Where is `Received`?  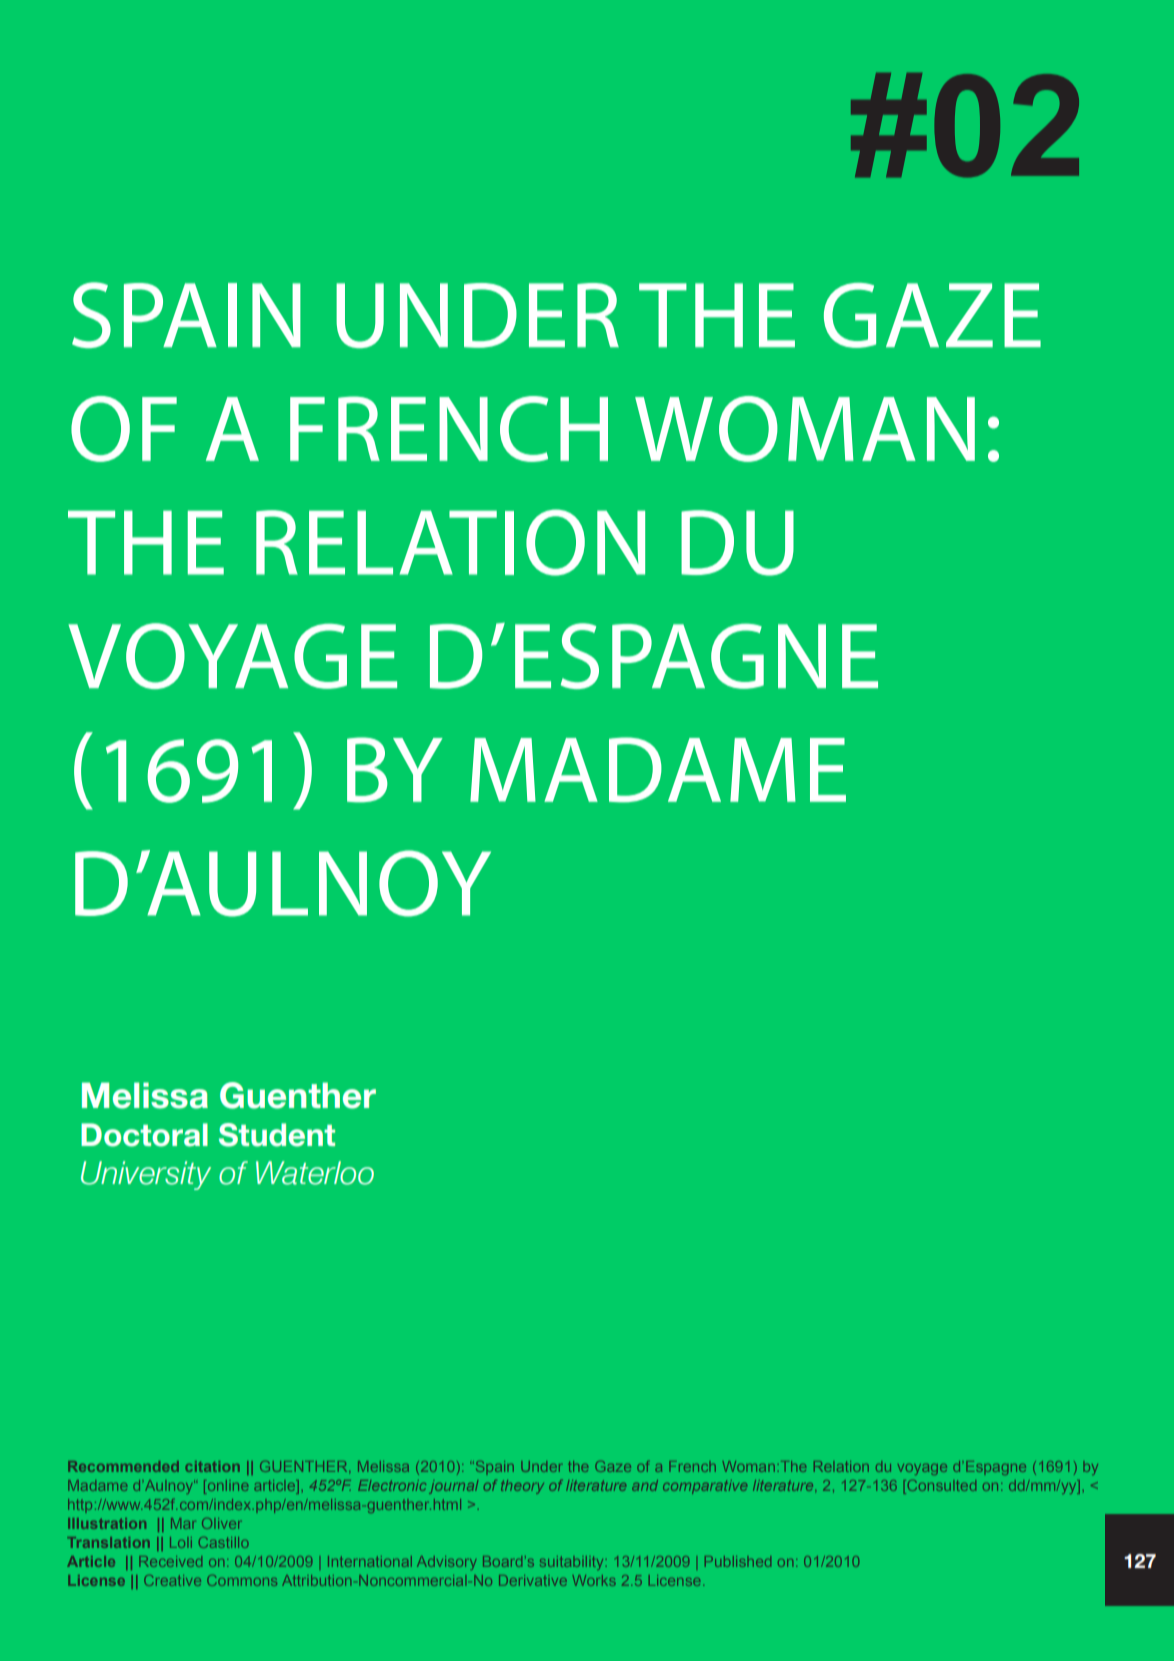
Received is located at coordinates (170, 1561).
